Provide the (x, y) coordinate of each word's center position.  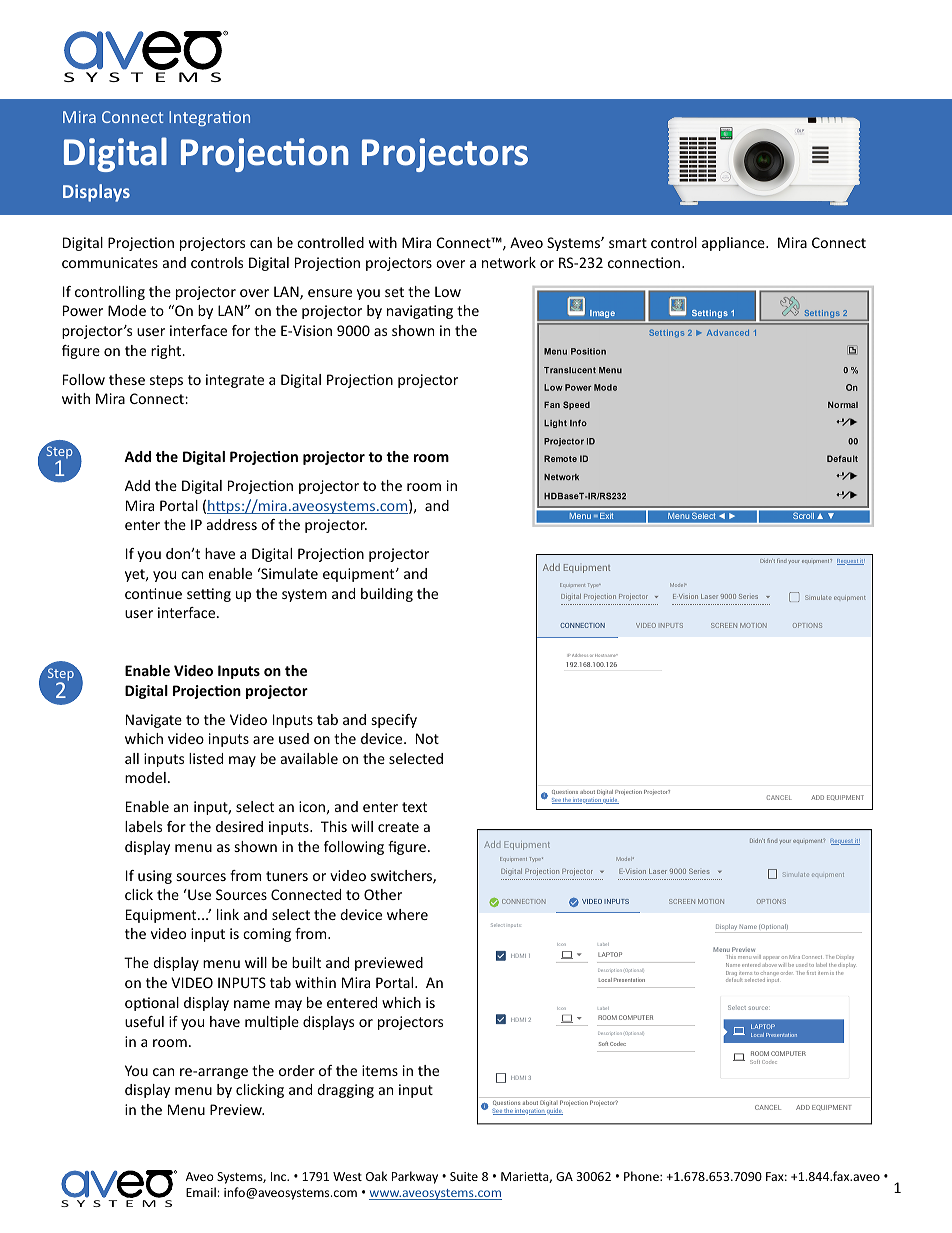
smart (628, 243)
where (407, 914)
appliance (734, 244)
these (127, 379)
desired (239, 826)
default (734, 980)
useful (144, 1021)
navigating (420, 312)
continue (153, 593)
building (387, 595)
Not (427, 738)
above (769, 965)
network (509, 262)
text (414, 807)
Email (202, 1192)
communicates (110, 262)
